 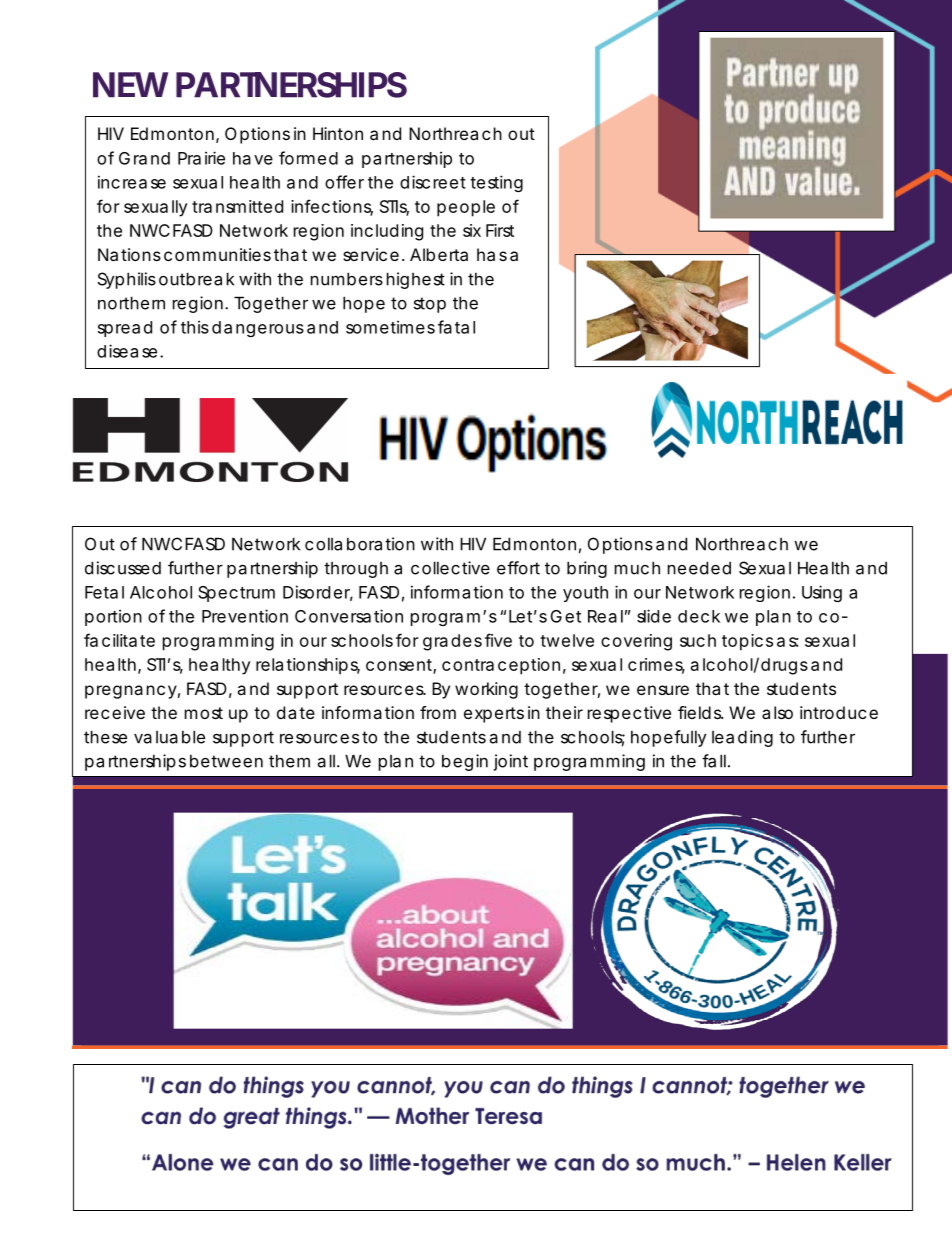 What do you see at coordinates (500, 230) in the page?
I see `First` at bounding box center [500, 230].
